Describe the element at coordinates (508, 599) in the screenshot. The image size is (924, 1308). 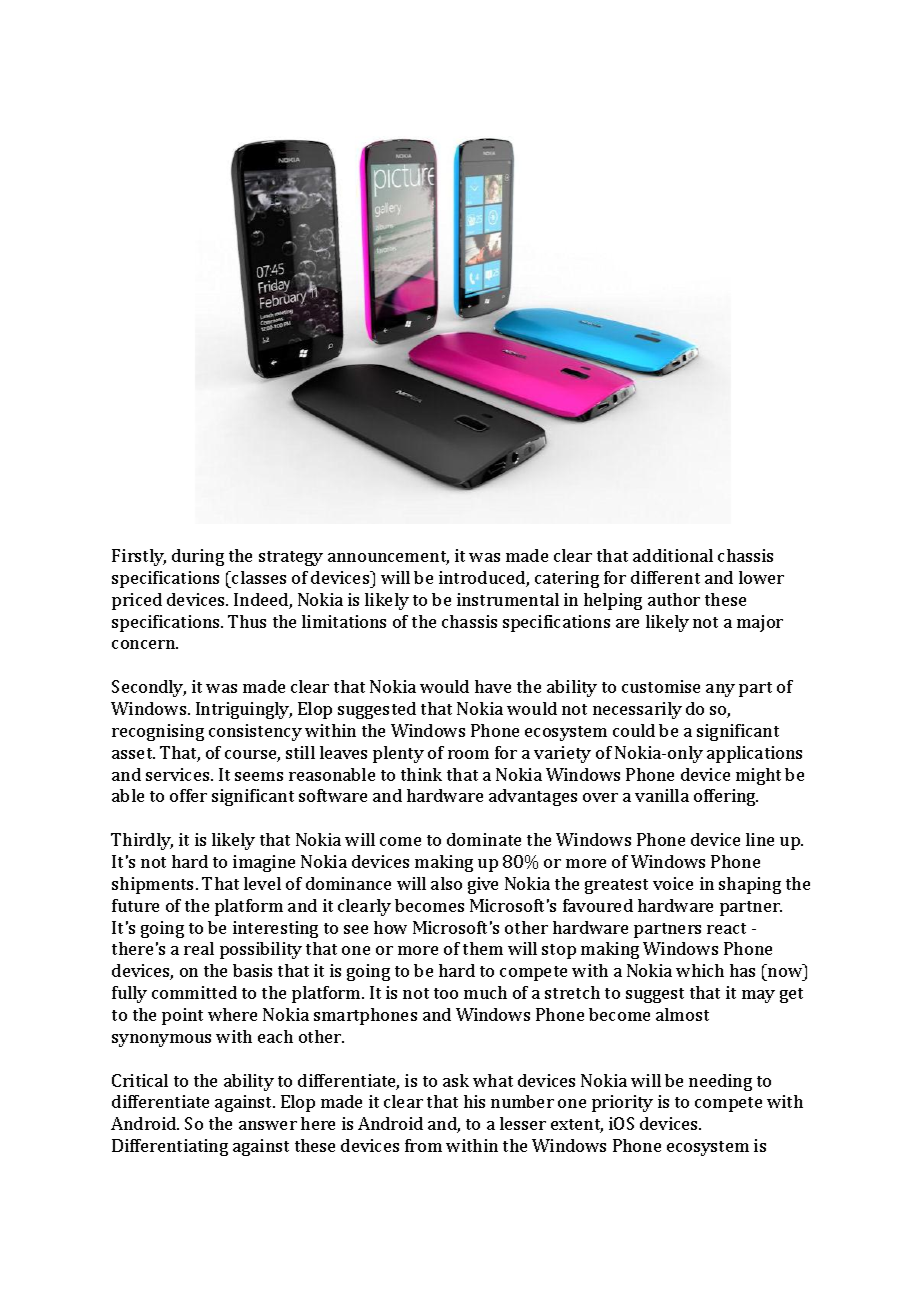
I see `instrumental` at that location.
